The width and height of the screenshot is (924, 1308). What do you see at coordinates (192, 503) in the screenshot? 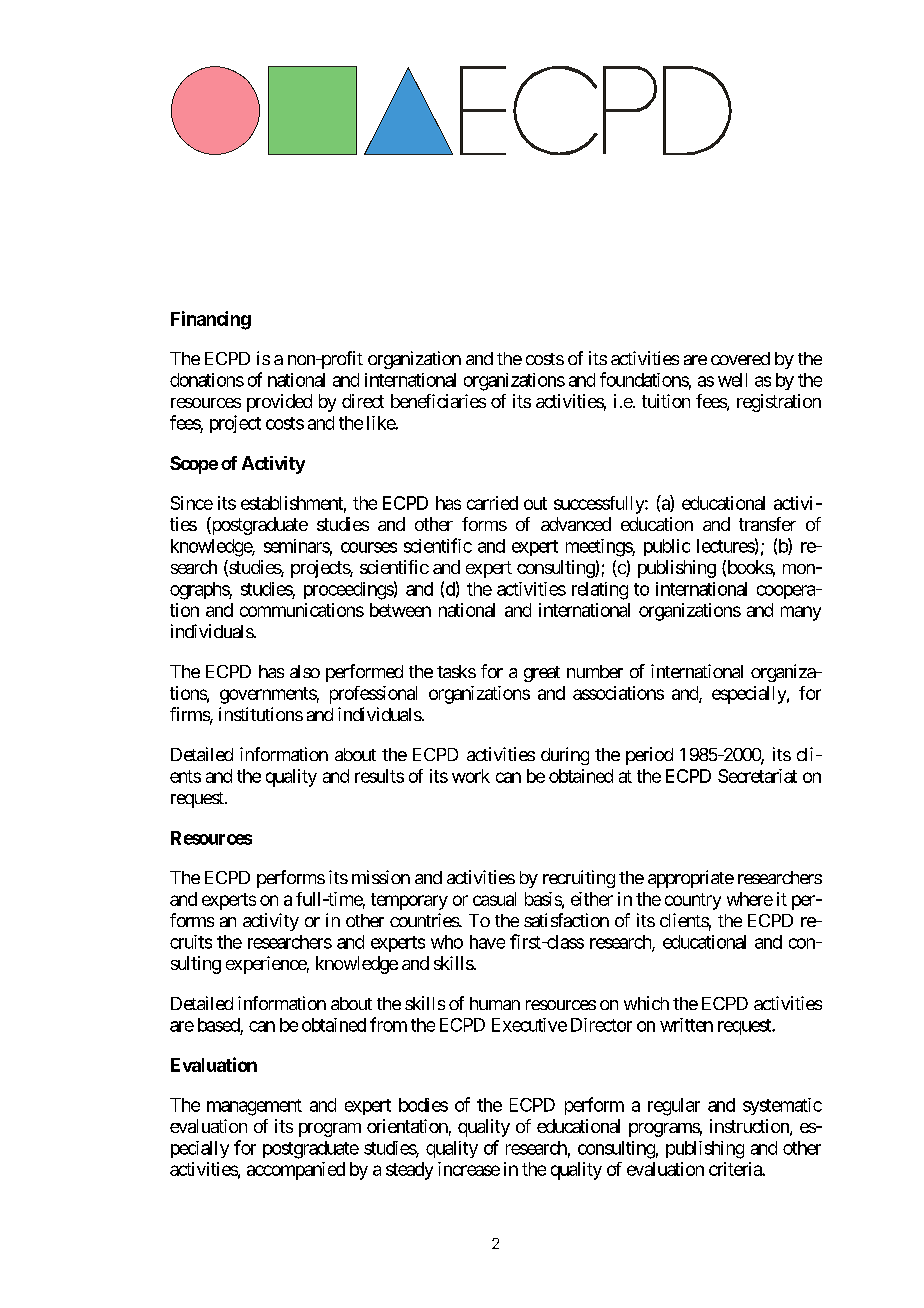
I see `Since` at bounding box center [192, 503].
